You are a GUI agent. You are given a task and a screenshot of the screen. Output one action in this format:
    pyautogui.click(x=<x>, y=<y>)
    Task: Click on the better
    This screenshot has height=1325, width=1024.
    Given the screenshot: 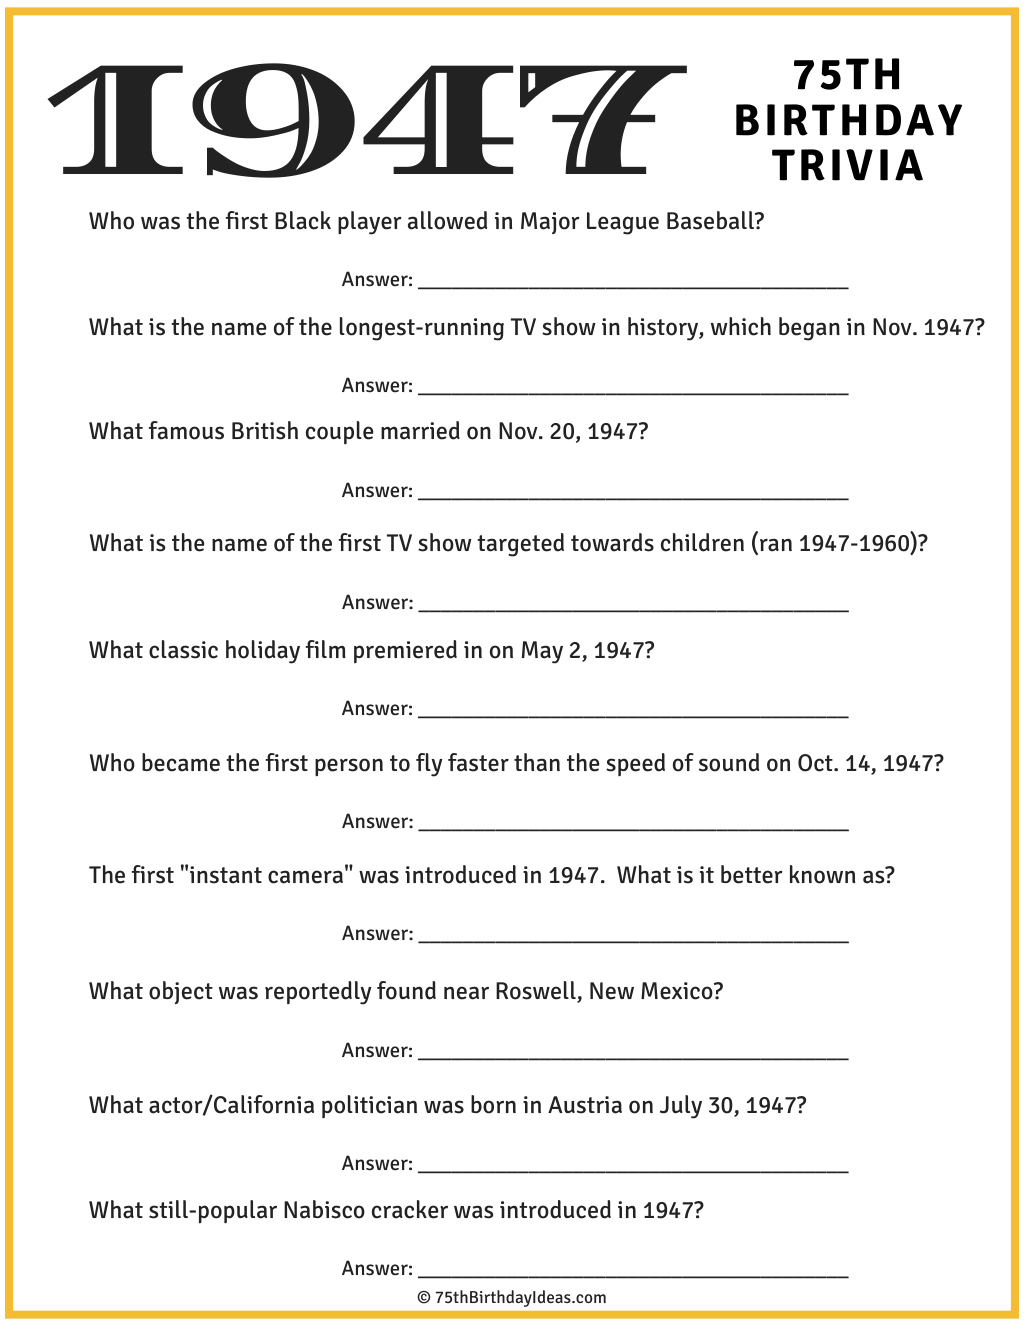 What is the action you would take?
    pyautogui.click(x=752, y=874)
